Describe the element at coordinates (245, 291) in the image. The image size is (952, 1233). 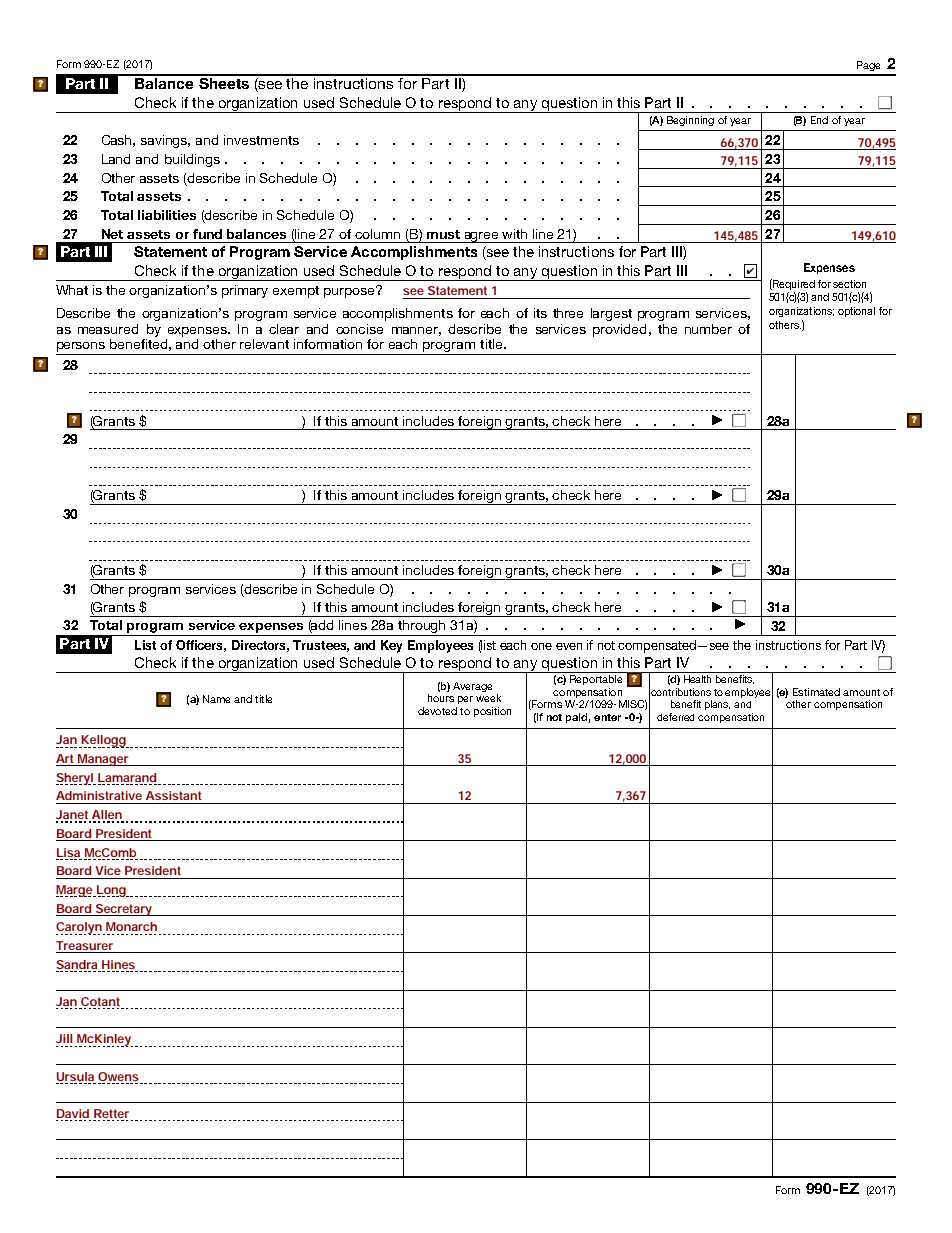
I see `primary` at that location.
